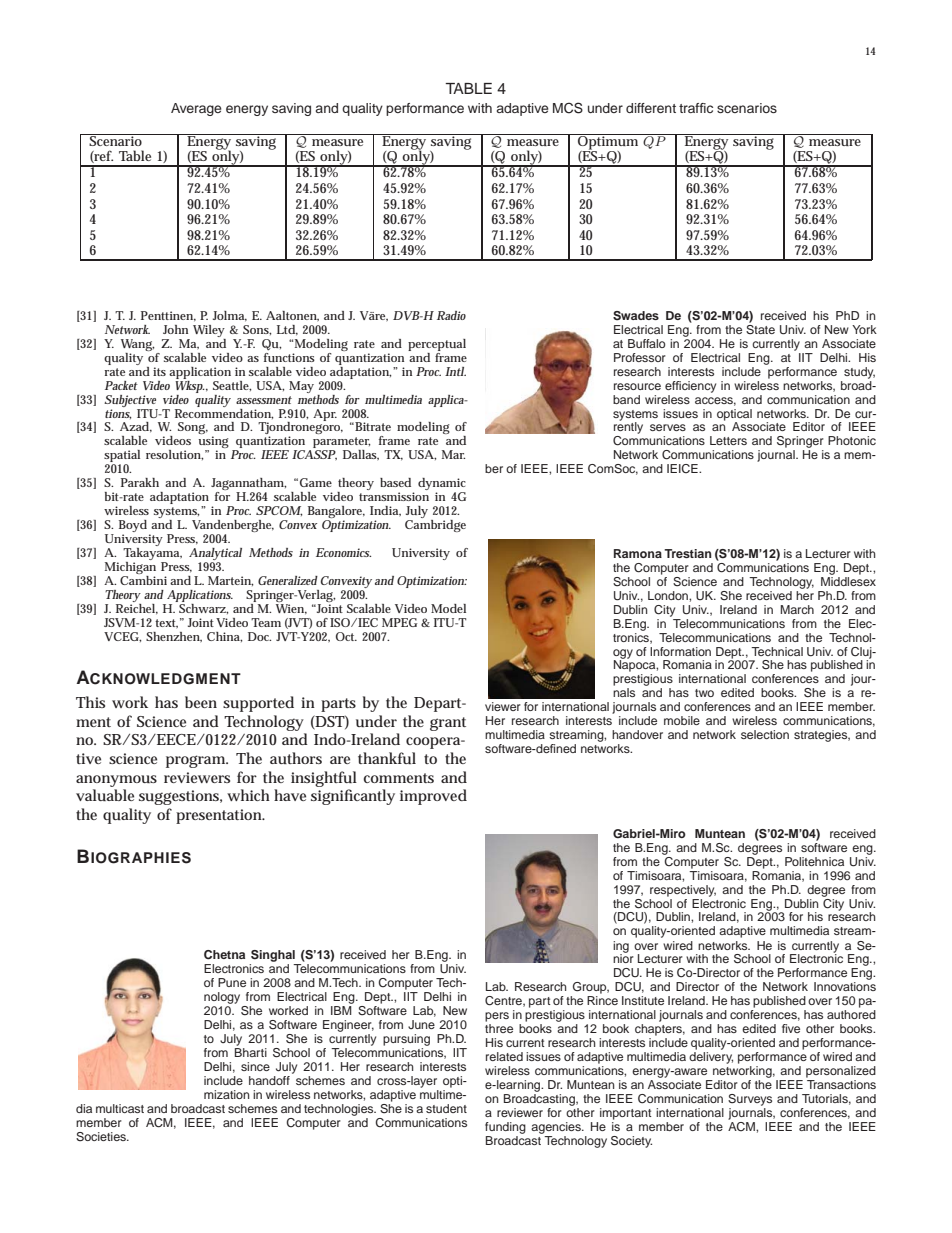  I want to click on Average, so click(196, 109).
